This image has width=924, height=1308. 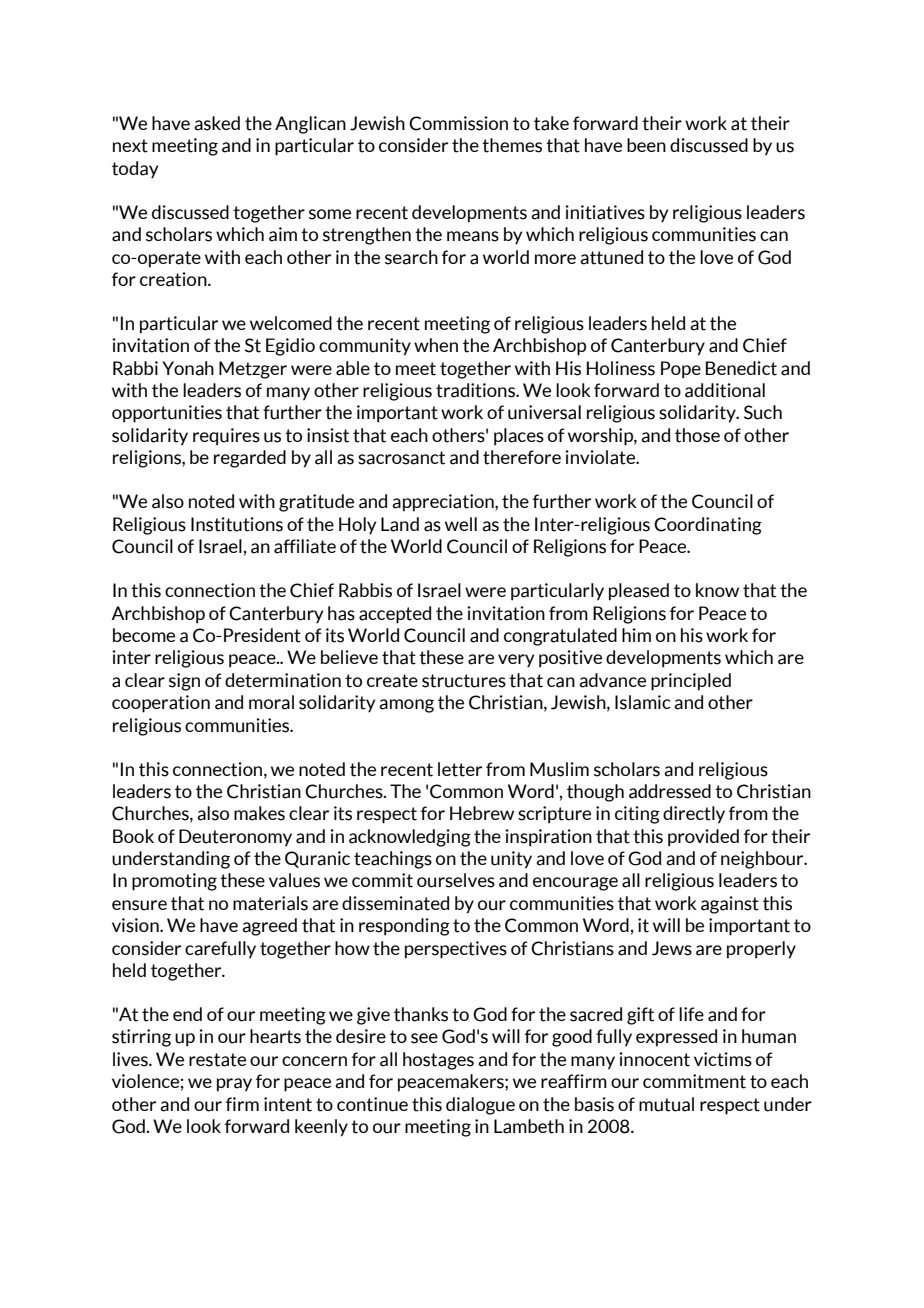 What do you see at coordinates (480, 1106) in the image?
I see `dialogue` at bounding box center [480, 1106].
